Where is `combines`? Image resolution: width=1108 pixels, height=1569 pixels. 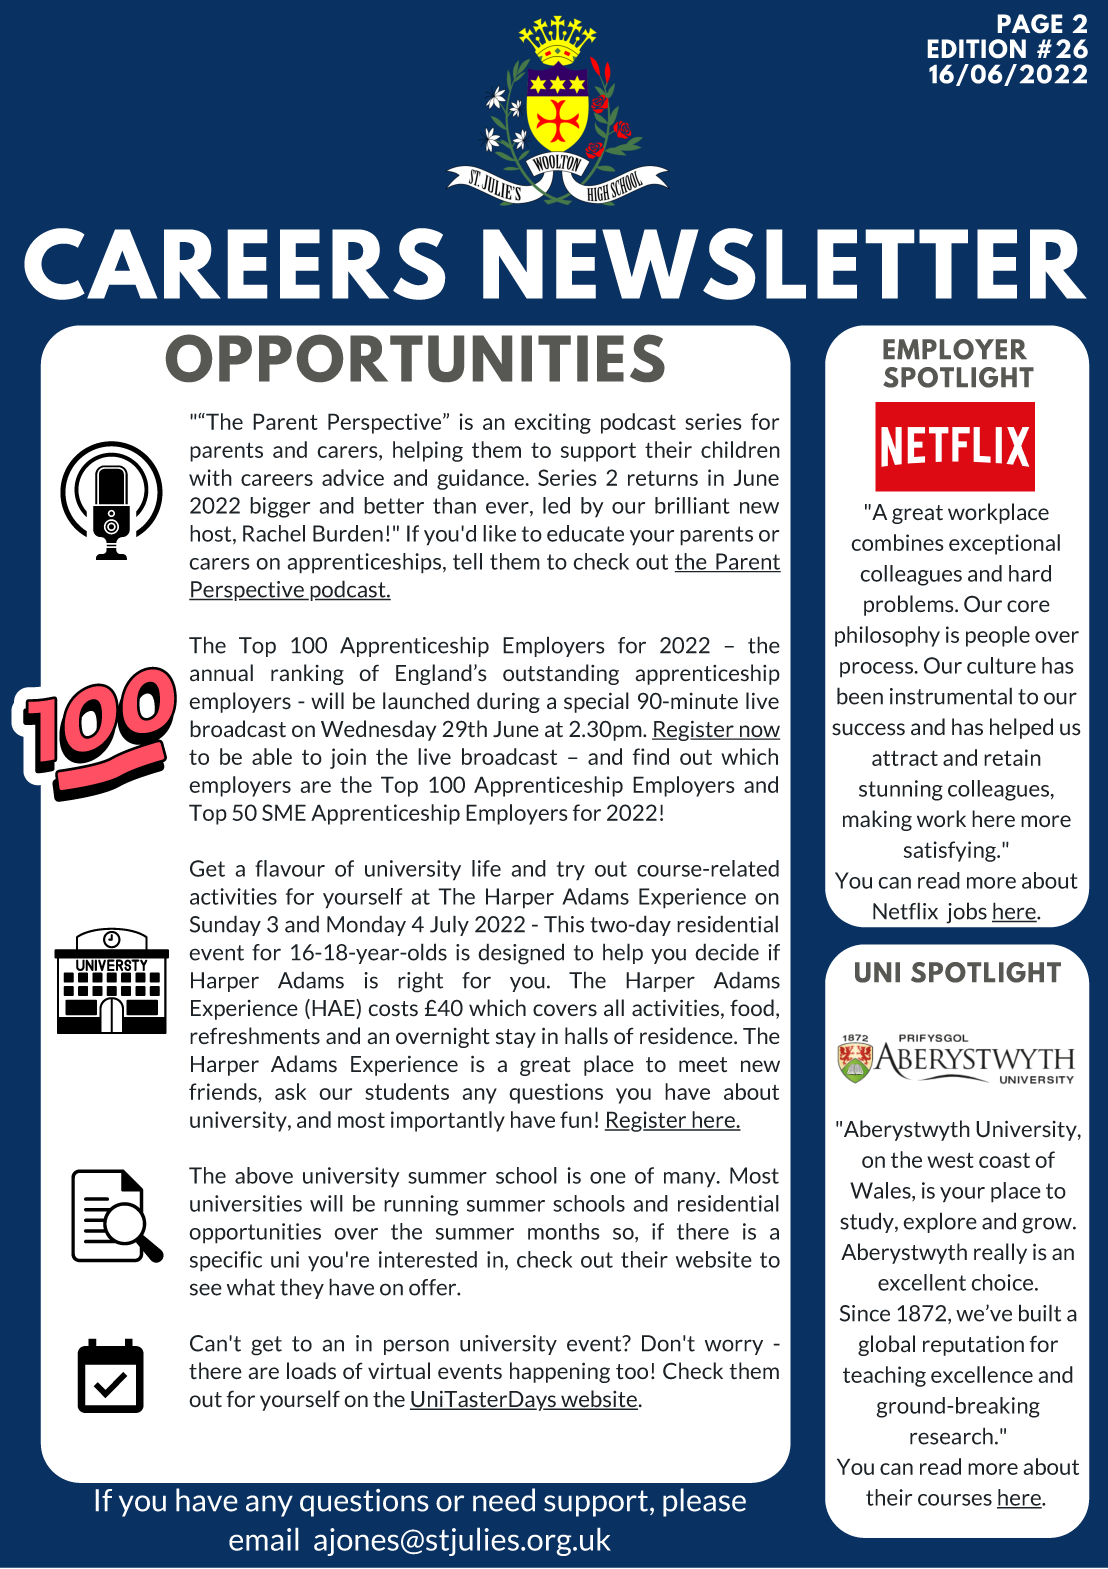 combines is located at coordinates (897, 542).
